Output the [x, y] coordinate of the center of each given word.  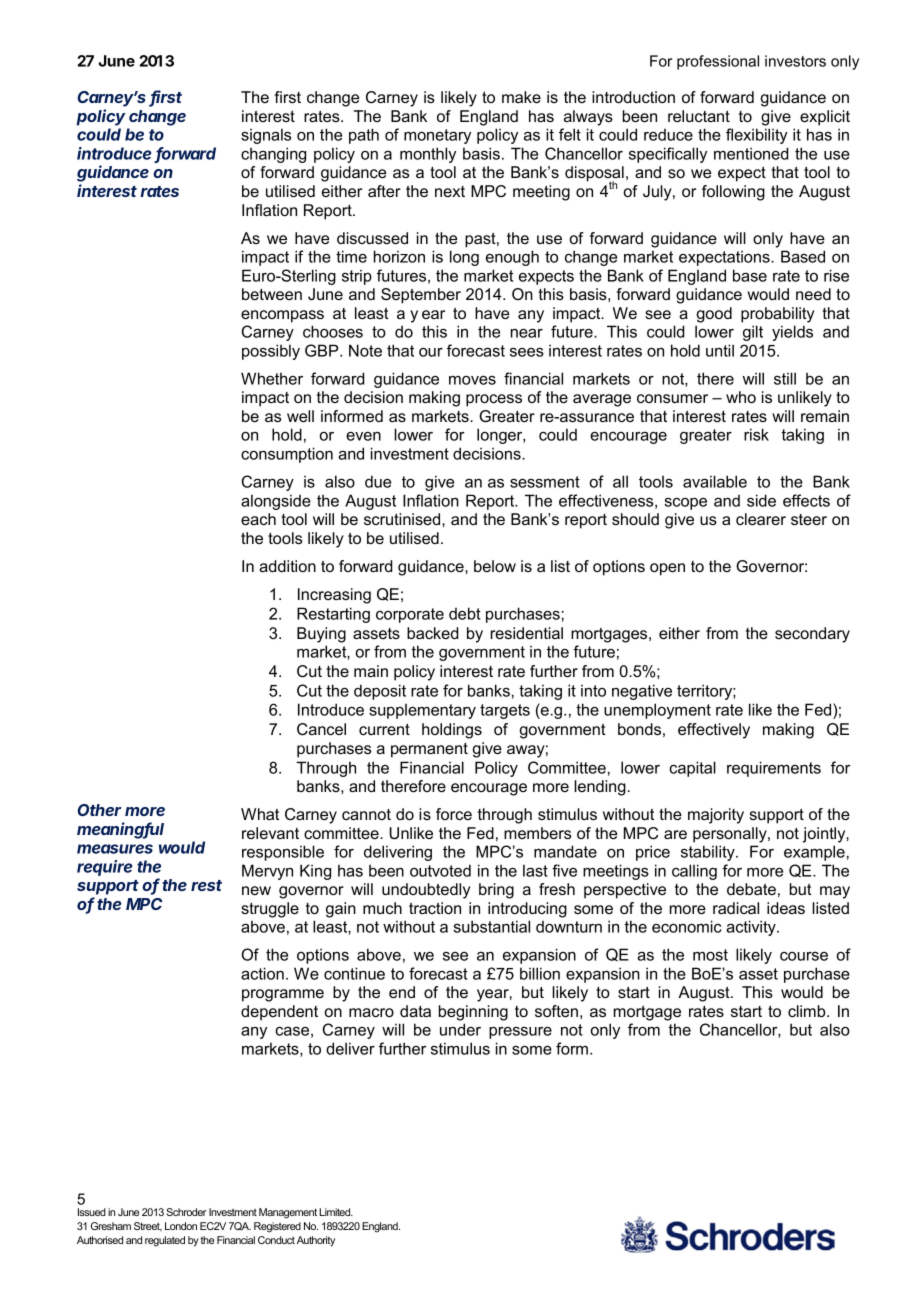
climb [808, 1011]
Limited [336, 1212]
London [181, 1226]
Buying [321, 635]
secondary [812, 635]
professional [718, 62]
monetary [437, 136]
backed [432, 633]
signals [266, 136]
